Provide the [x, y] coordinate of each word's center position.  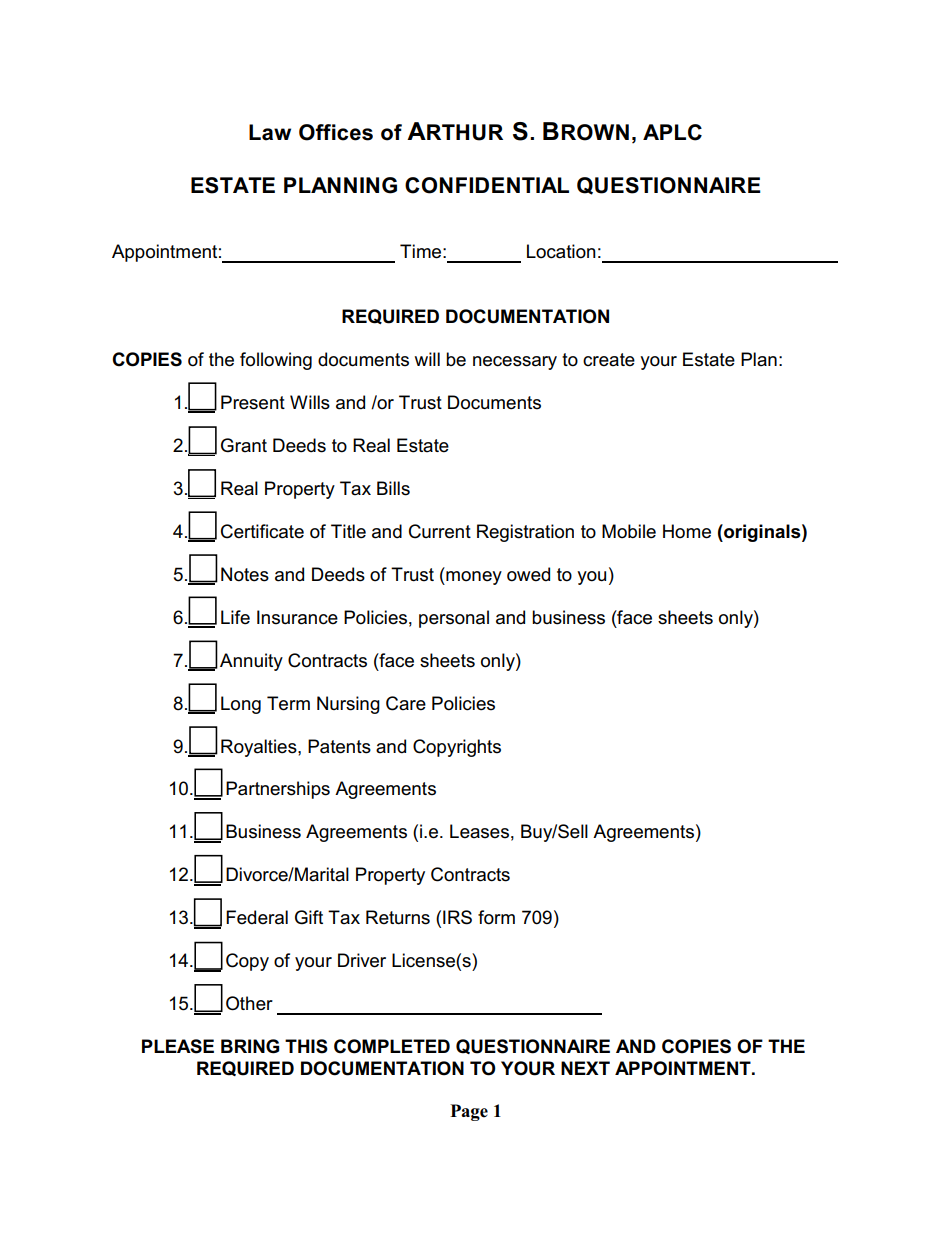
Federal [257, 917]
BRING [250, 1046]
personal [454, 619]
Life [235, 617]
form [496, 917]
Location [561, 251]
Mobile [629, 531]
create [609, 360]
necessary [515, 363]
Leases [479, 831]
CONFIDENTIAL [487, 185]
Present [253, 402]
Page [469, 1112]
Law [270, 132]
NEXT [585, 1068]
